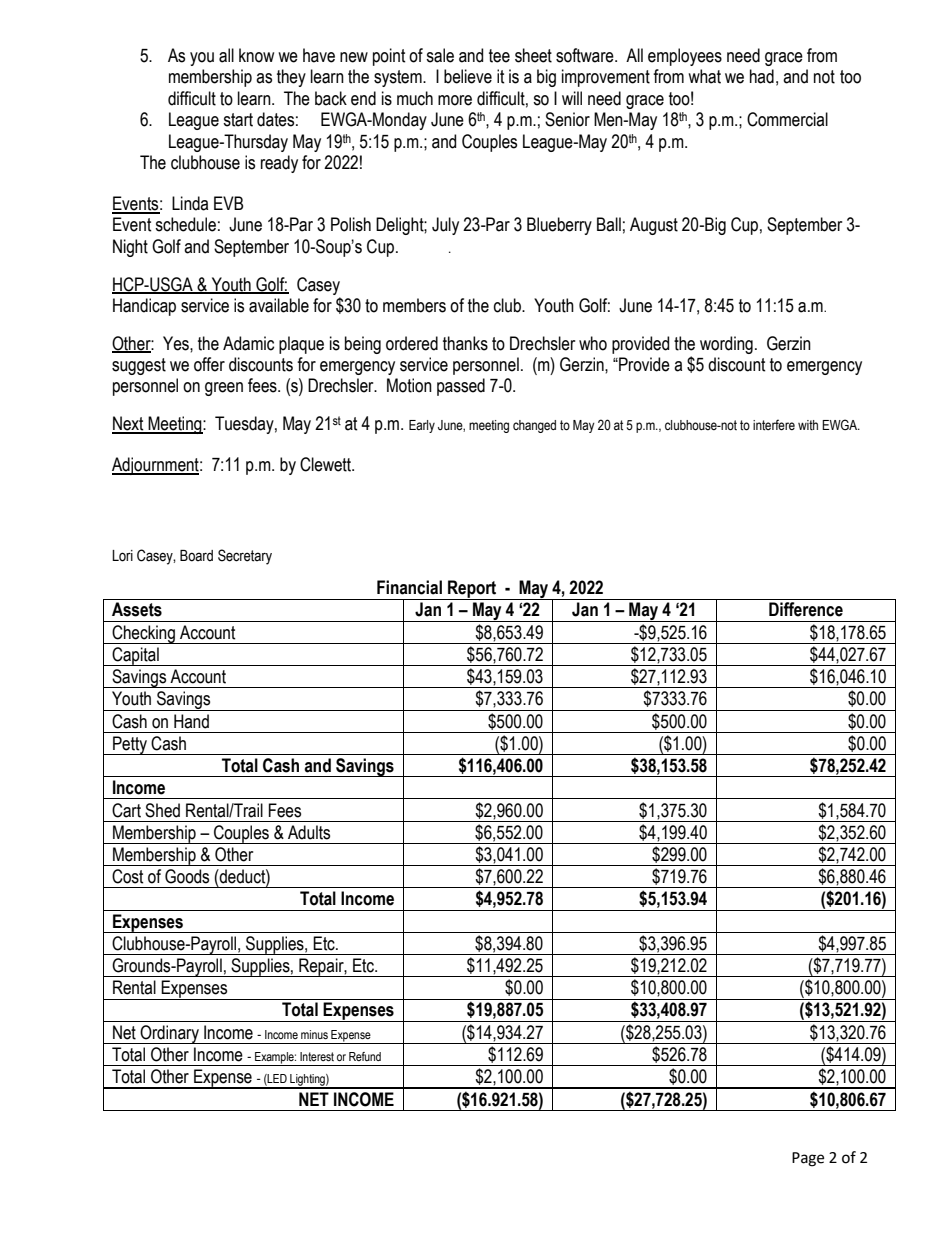  Describe the element at coordinates (169, 1034) in the image. I see `Ordinary` at that location.
